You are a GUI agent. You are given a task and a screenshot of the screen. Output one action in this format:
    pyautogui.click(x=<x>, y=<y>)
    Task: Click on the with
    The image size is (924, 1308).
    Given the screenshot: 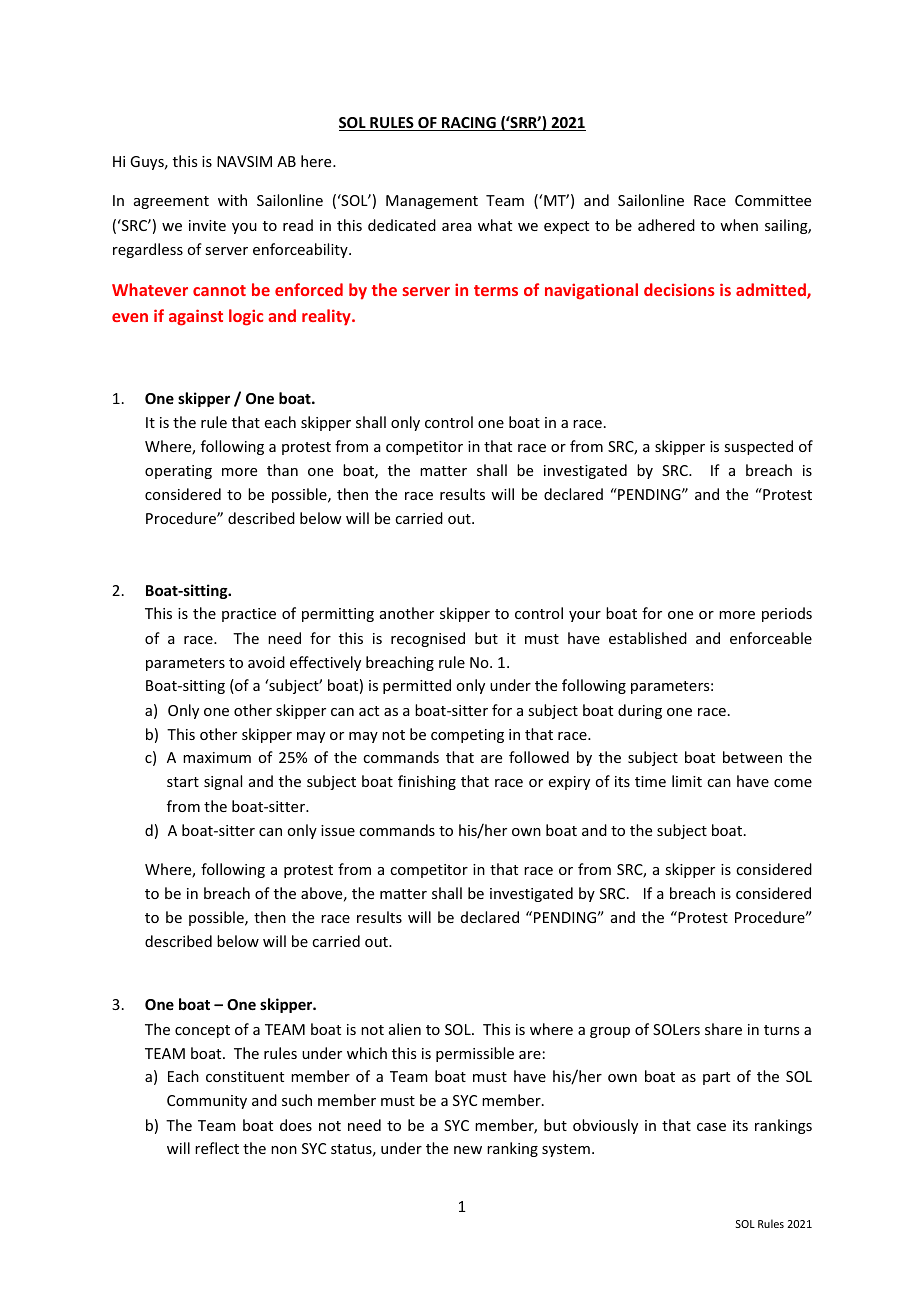 What is the action you would take?
    pyautogui.click(x=232, y=200)
